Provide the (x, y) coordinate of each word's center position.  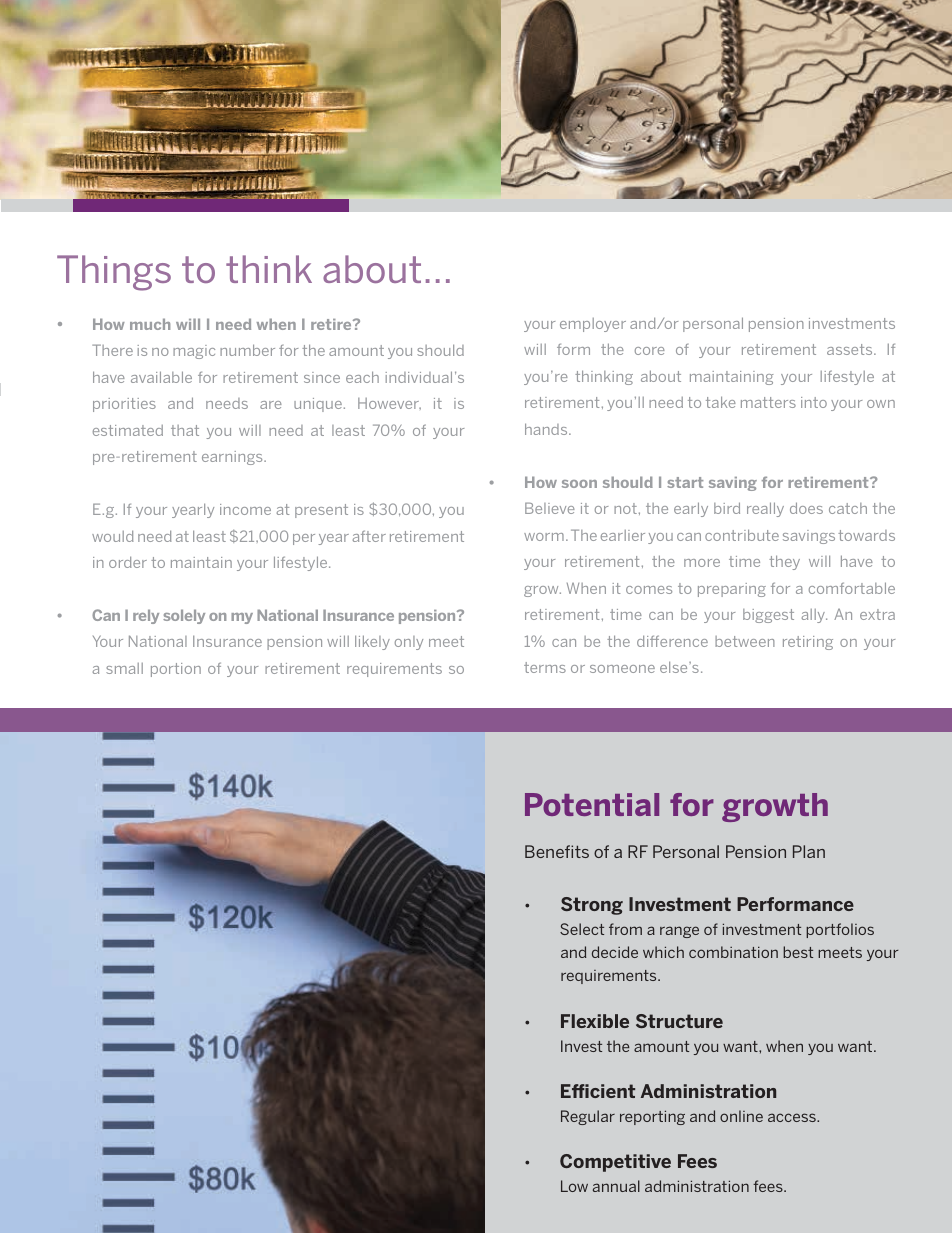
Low (574, 1186)
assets (851, 349)
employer (593, 325)
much (150, 324)
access (793, 1117)
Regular (588, 1117)
